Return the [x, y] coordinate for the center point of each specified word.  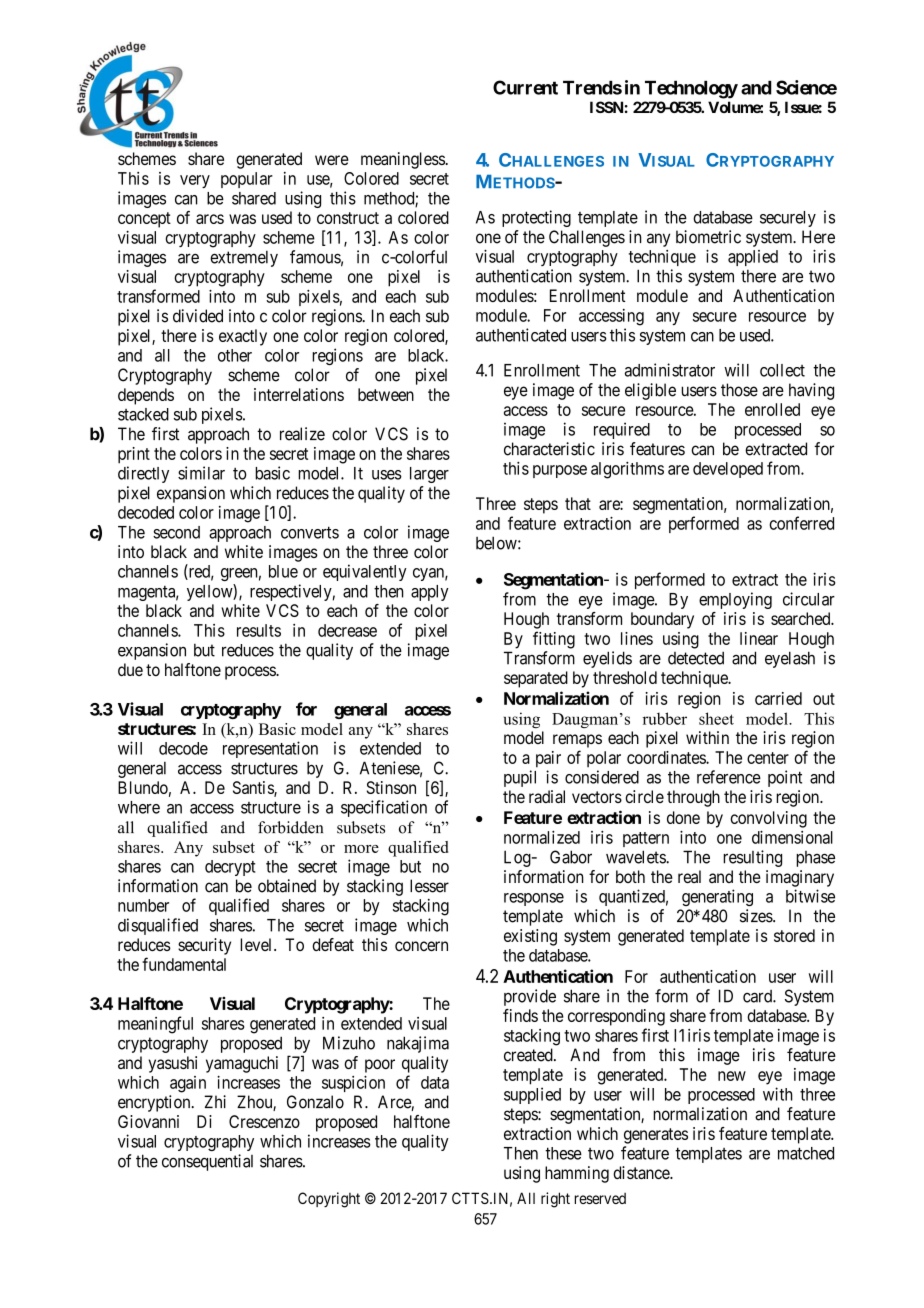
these [563, 1153]
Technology [691, 90]
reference [729, 777]
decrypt [230, 868]
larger [429, 475]
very [195, 181]
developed [728, 470]
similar [201, 473]
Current [525, 87]
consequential [207, 1162]
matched [806, 1153]
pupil [520, 778]
